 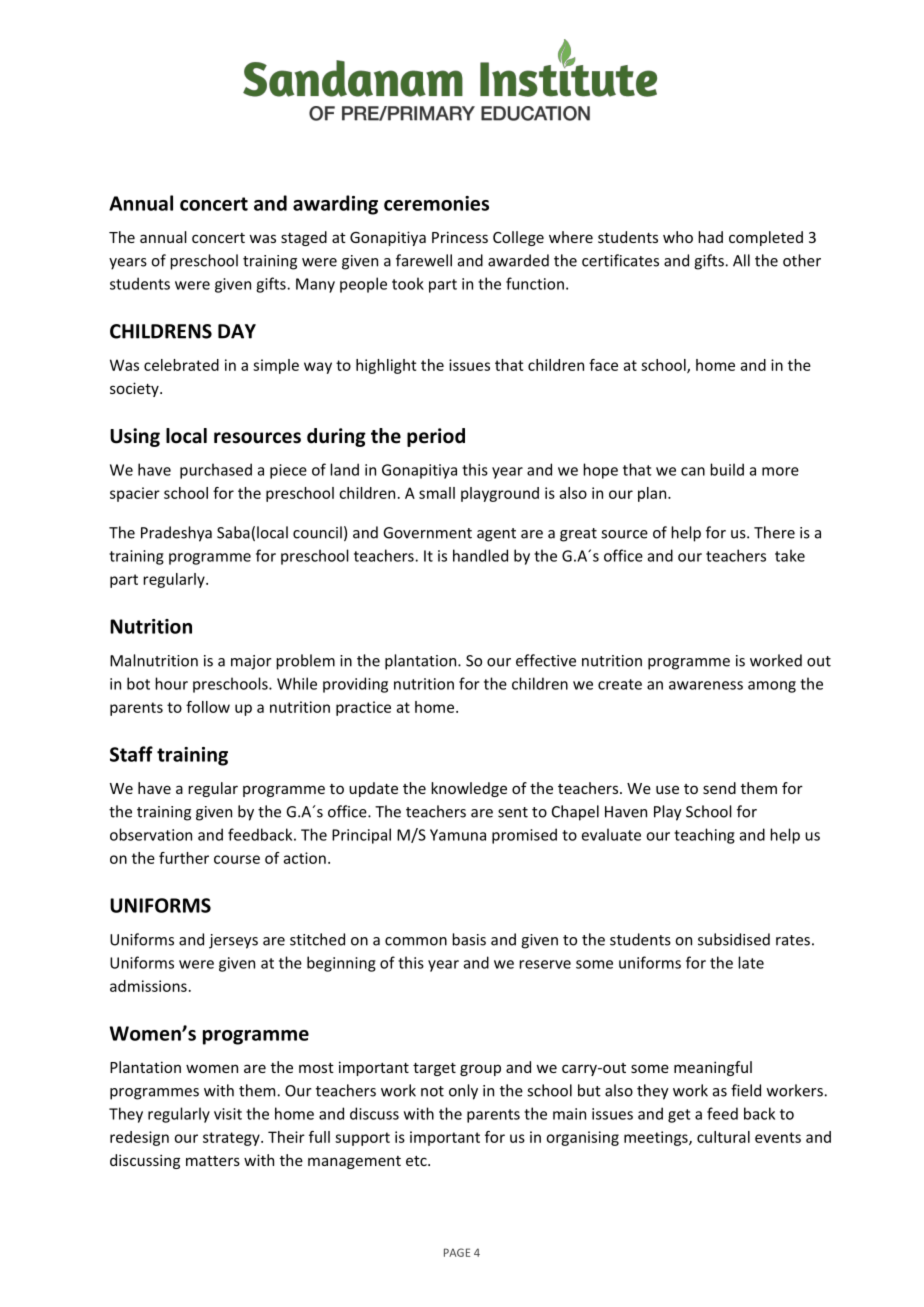 What do you see at coordinates (774, 532) in the page?
I see `There` at bounding box center [774, 532].
